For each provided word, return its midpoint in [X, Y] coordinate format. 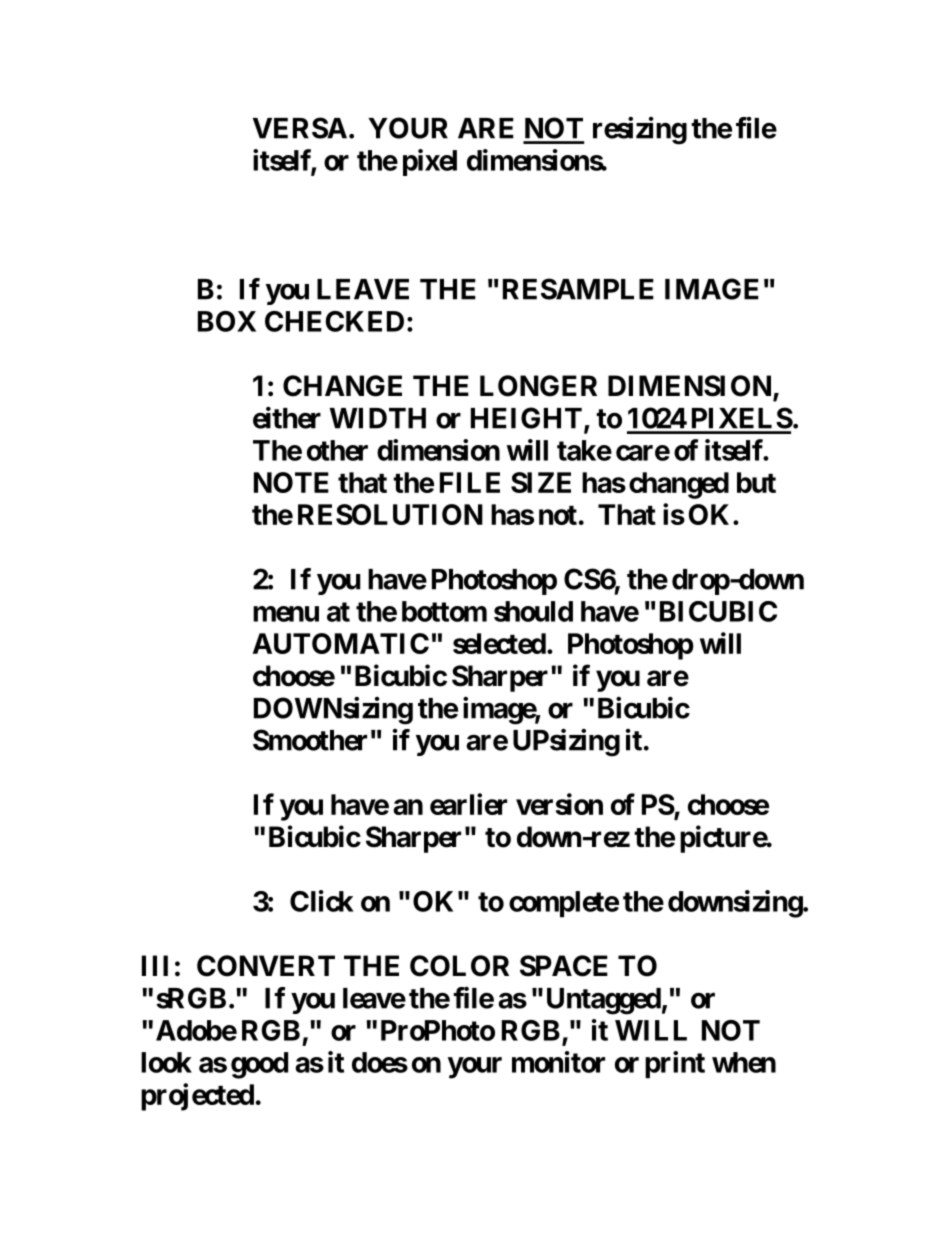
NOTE [291, 482]
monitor [558, 1062]
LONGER [538, 386]
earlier [468, 804]
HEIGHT [526, 418]
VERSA [300, 128]
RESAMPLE [578, 289]
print [675, 1065]
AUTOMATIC [341, 643]
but [756, 482]
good [259, 1065]
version [559, 804]
